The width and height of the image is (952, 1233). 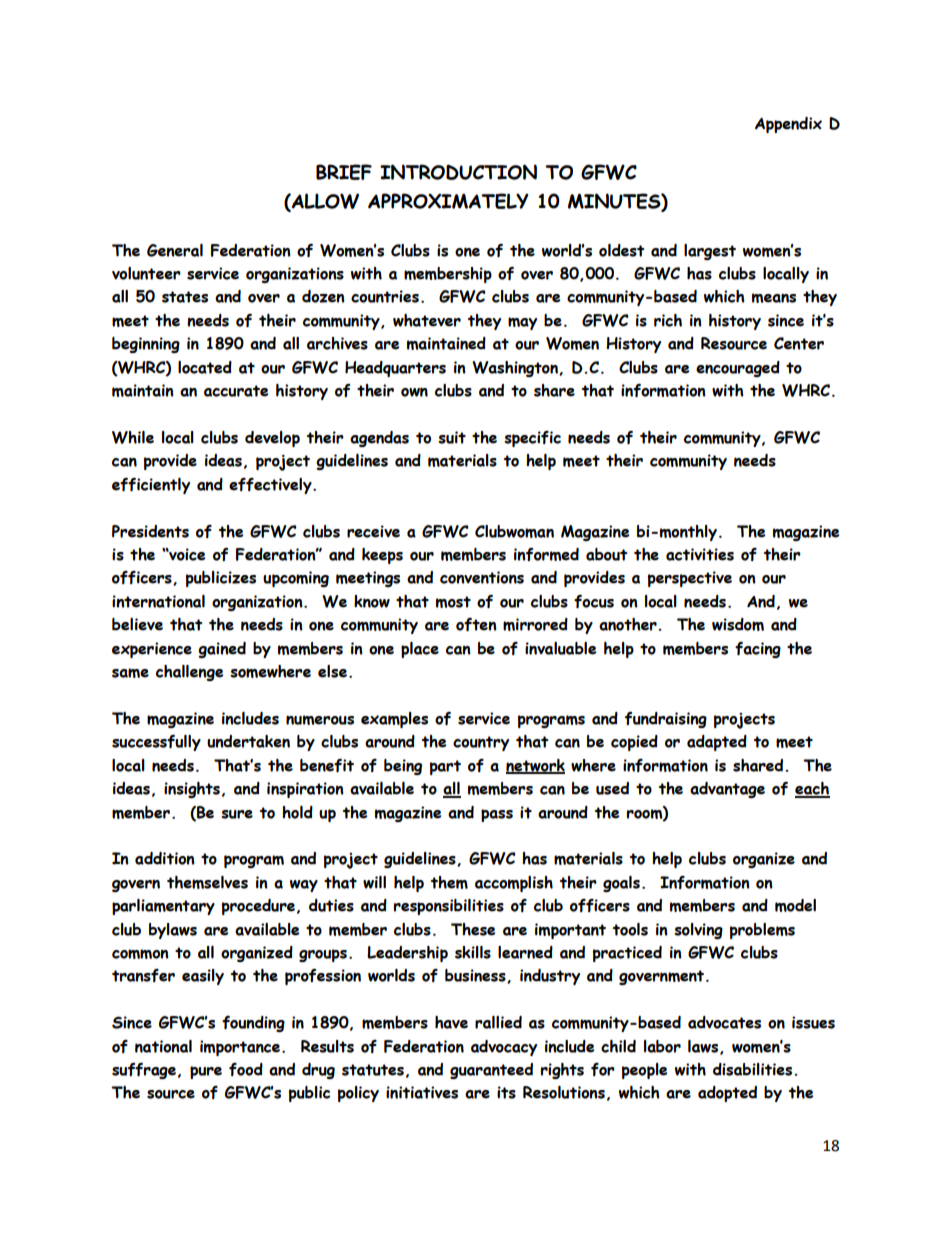 What do you see at coordinates (206, 1072) in the image?
I see `pure` at bounding box center [206, 1072].
